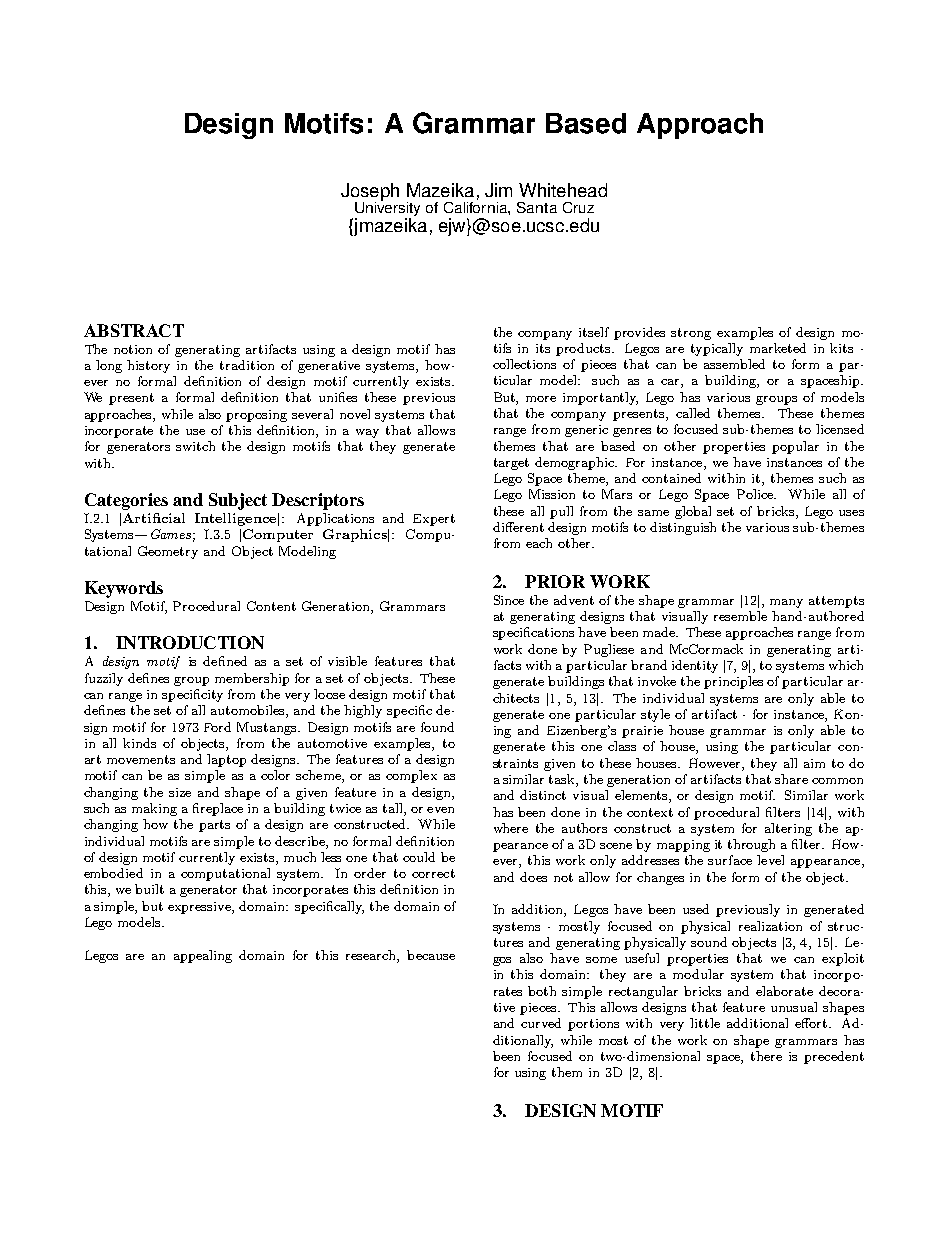 The image size is (952, 1233). What do you see at coordinates (756, 494) in the screenshot?
I see `Police` at bounding box center [756, 494].
